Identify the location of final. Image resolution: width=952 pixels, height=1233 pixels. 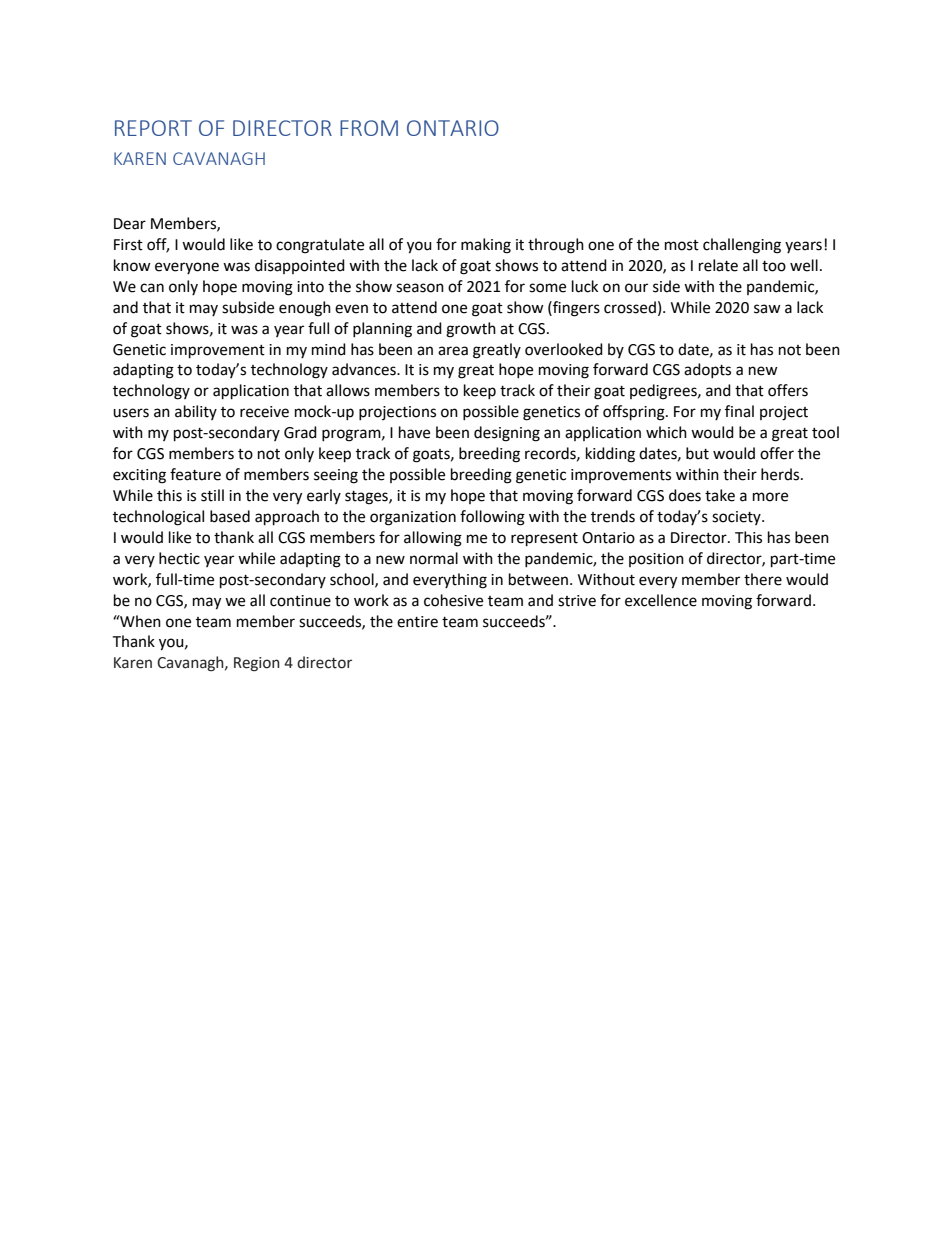
(739, 411).
